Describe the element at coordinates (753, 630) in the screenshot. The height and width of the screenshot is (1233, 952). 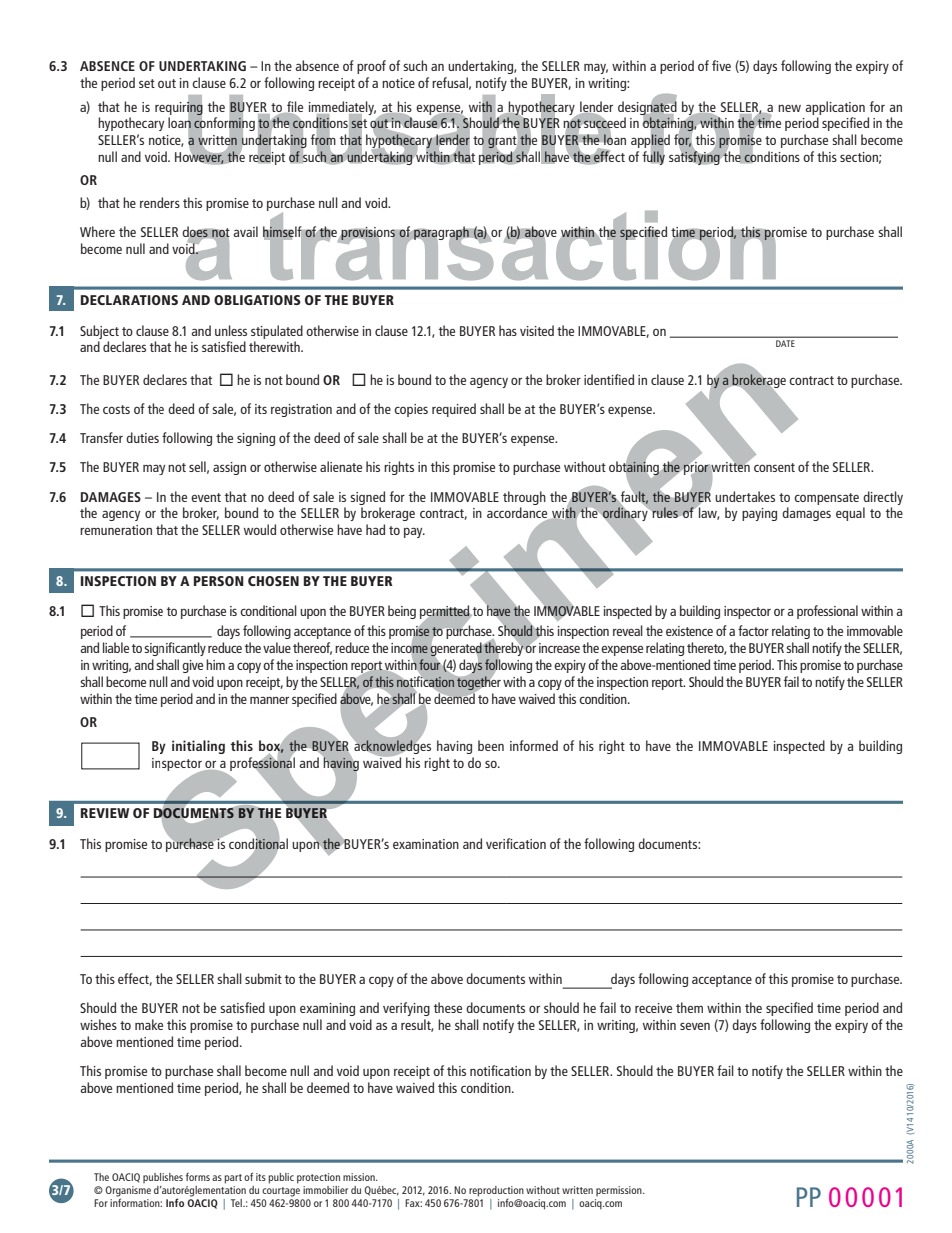
I see `factor` at that location.
